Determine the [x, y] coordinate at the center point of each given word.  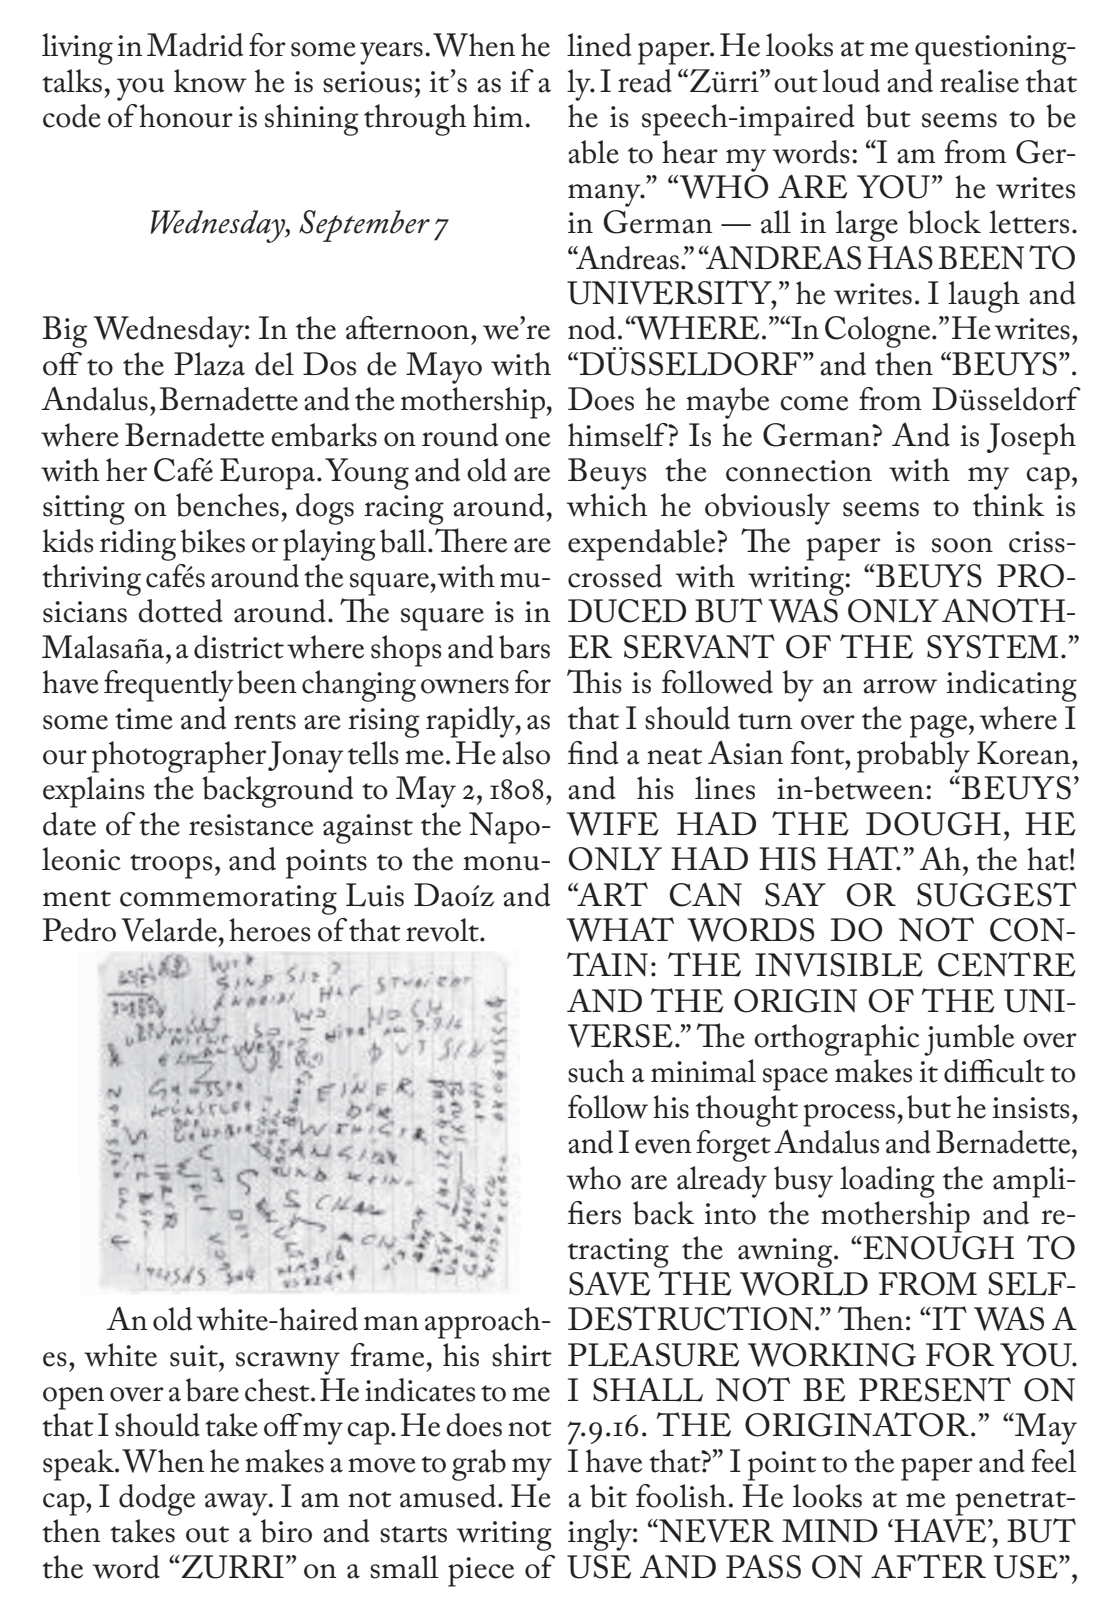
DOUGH [933, 824]
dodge [157, 1500]
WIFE [612, 824]
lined [599, 45]
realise [979, 81]
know [210, 81]
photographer [179, 757]
